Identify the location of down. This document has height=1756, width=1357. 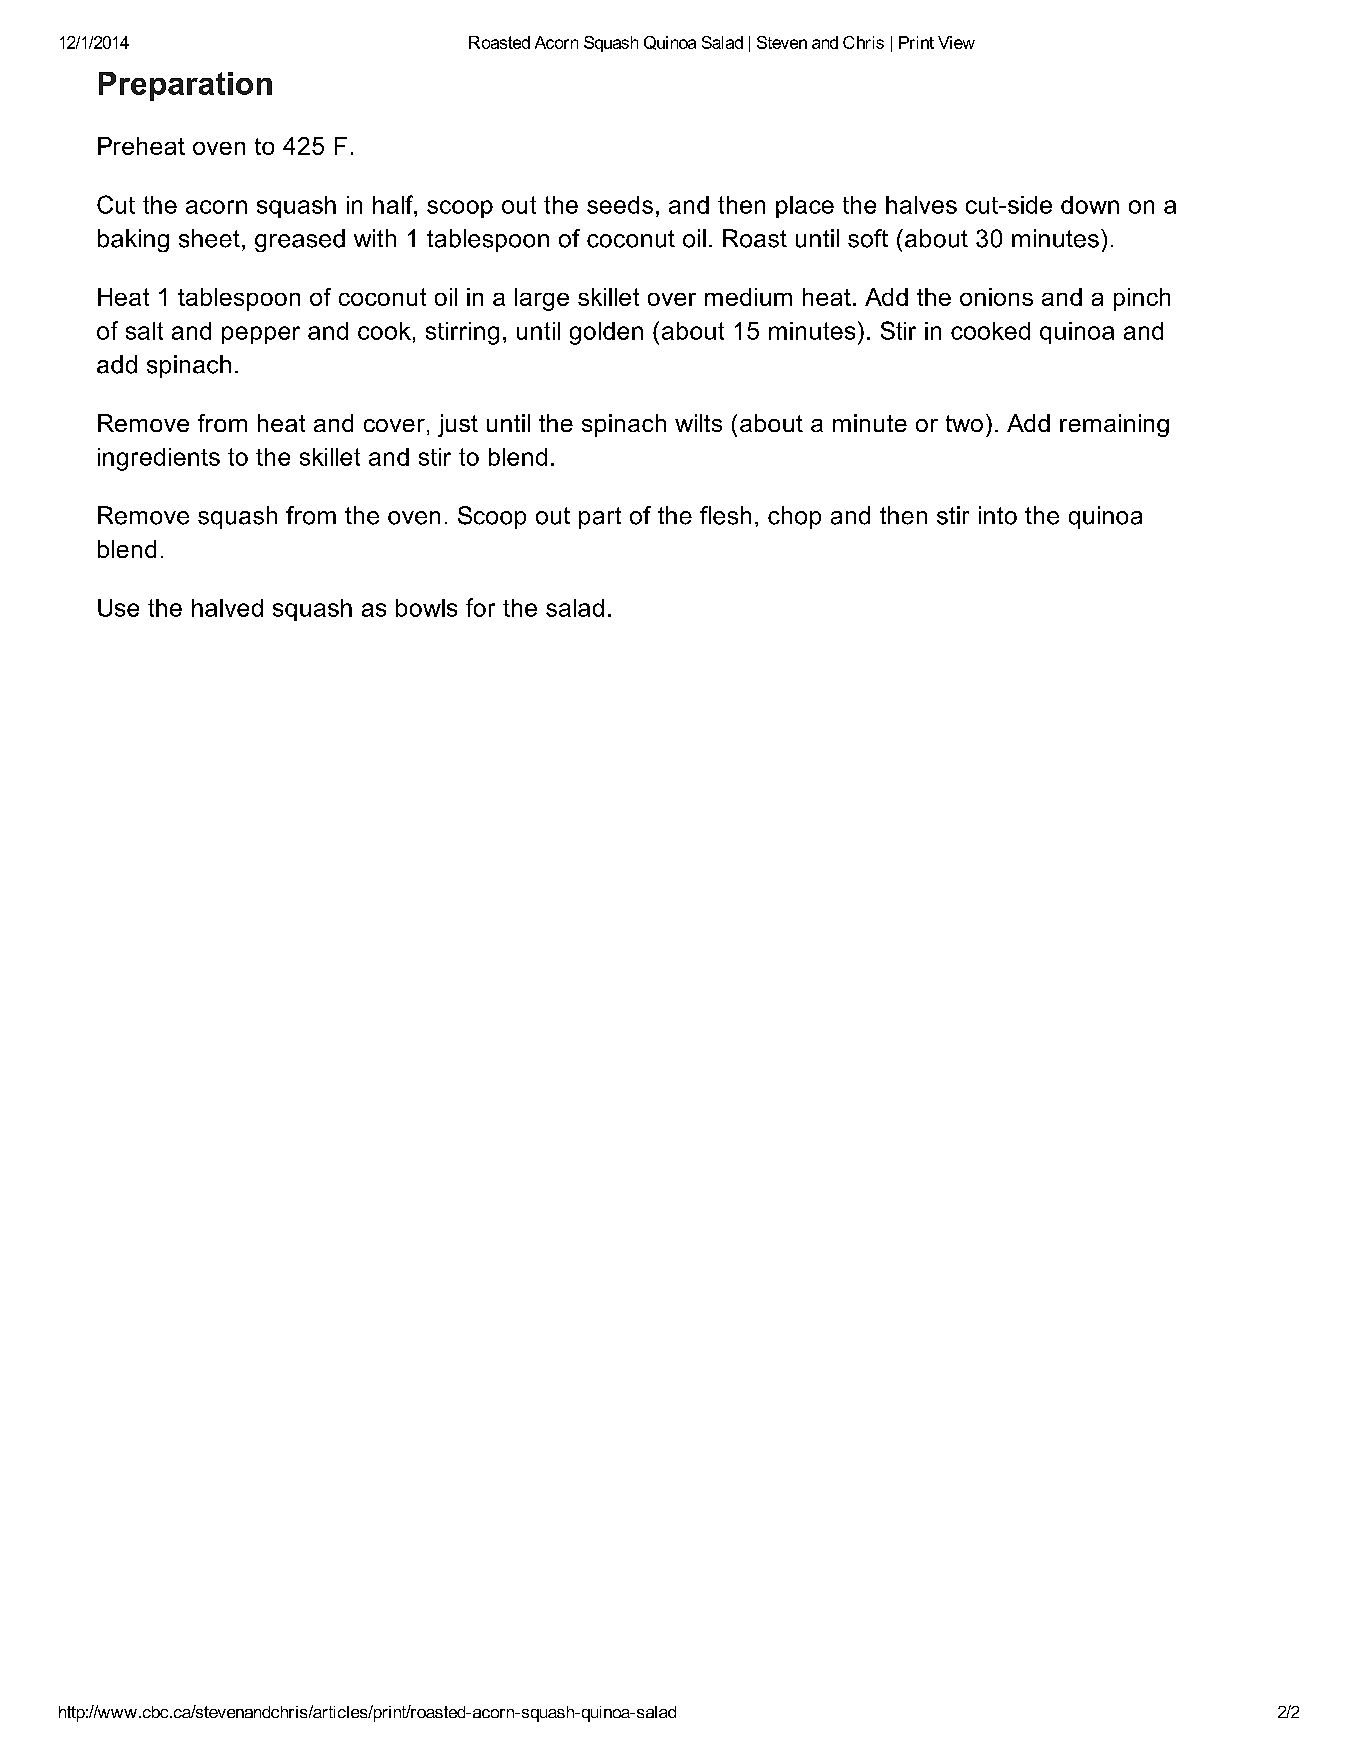
(1090, 205).
